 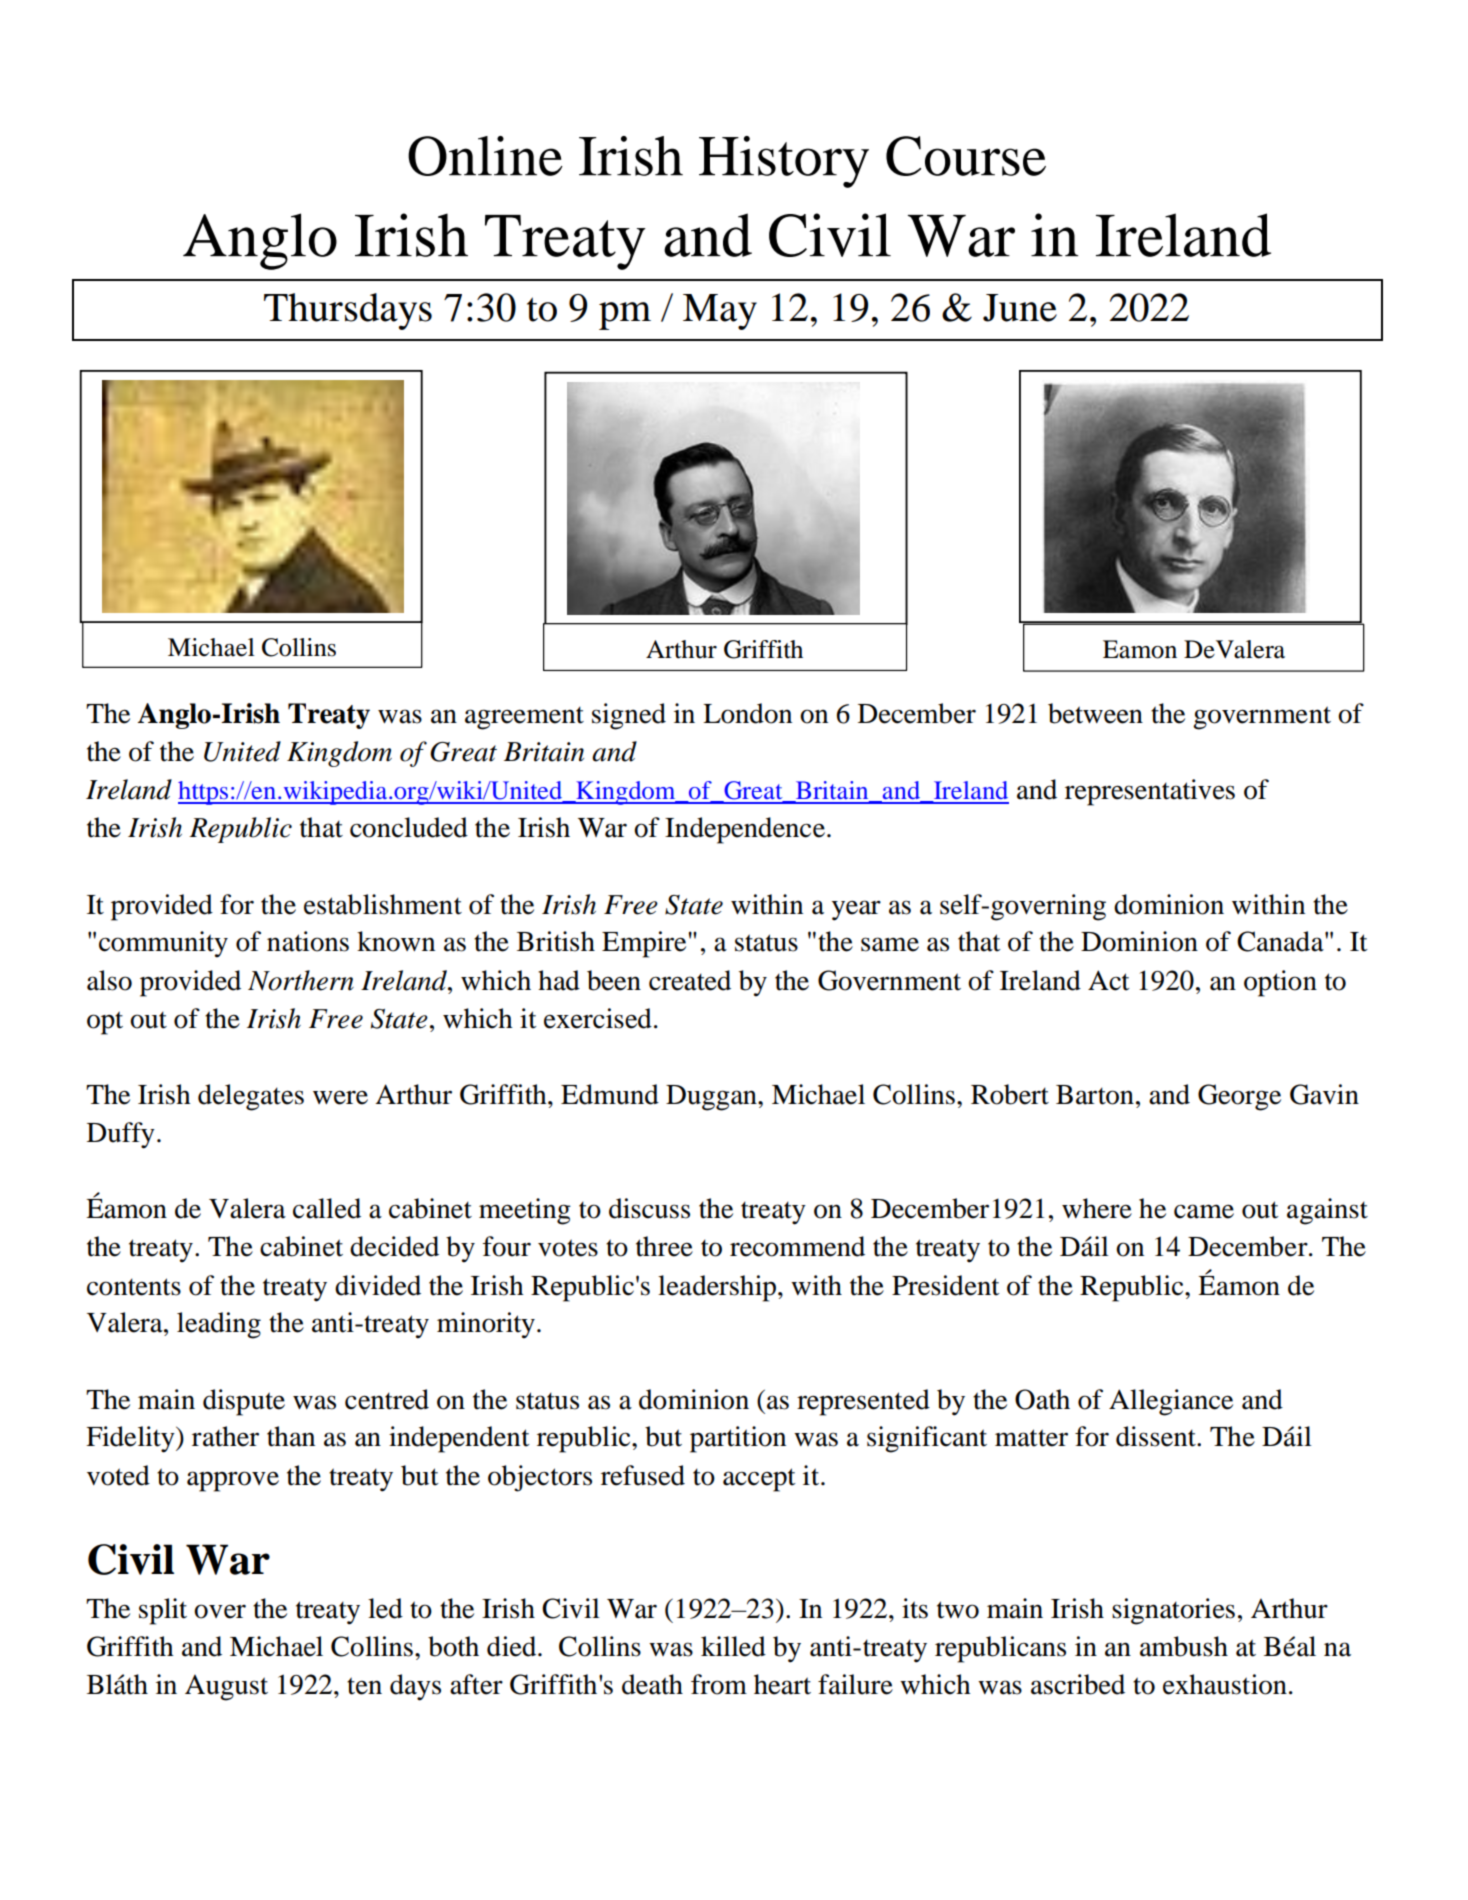 What do you see at coordinates (524, 718) in the screenshot?
I see `agreement` at bounding box center [524, 718].
